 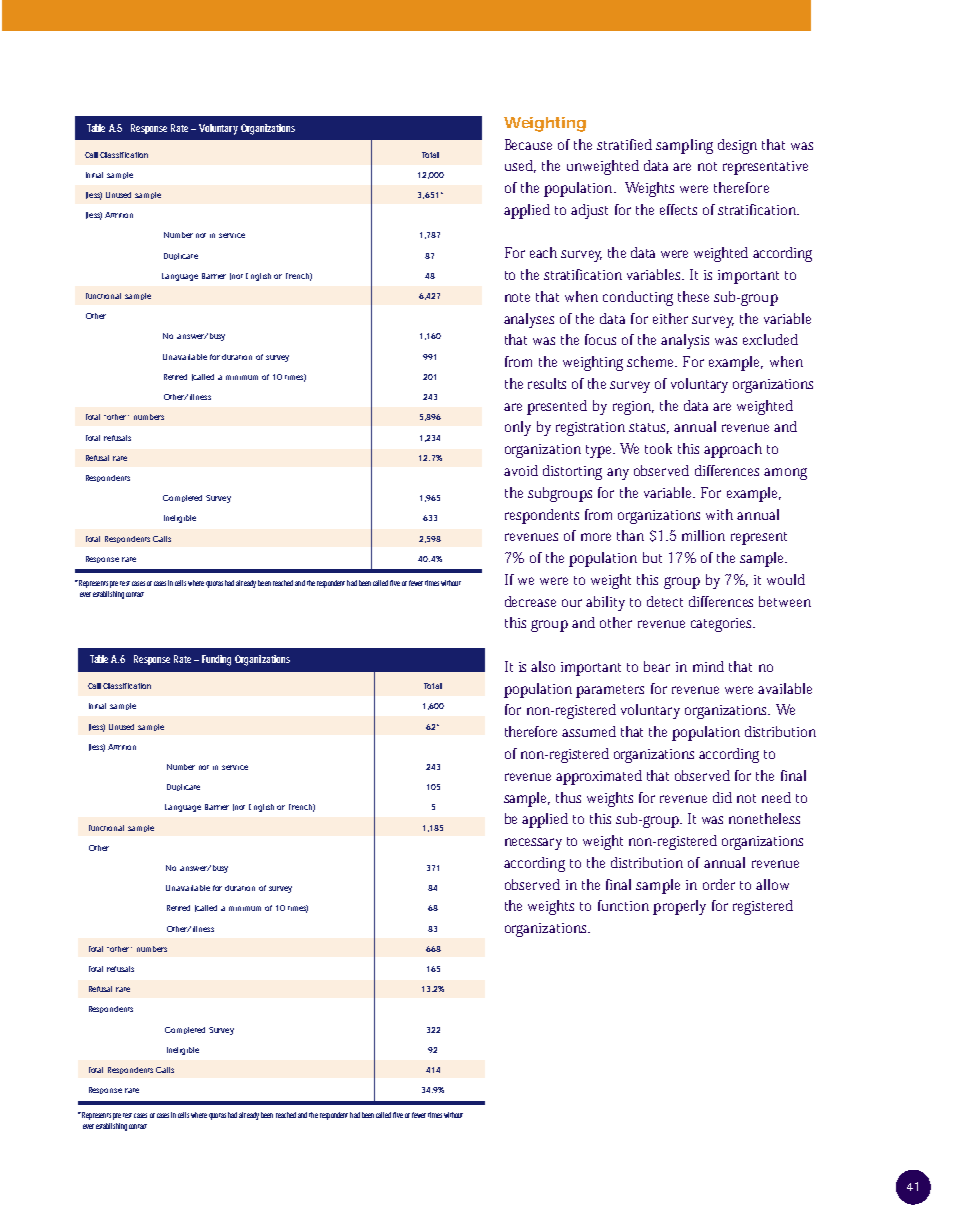 I want to click on thus, so click(x=568, y=797).
